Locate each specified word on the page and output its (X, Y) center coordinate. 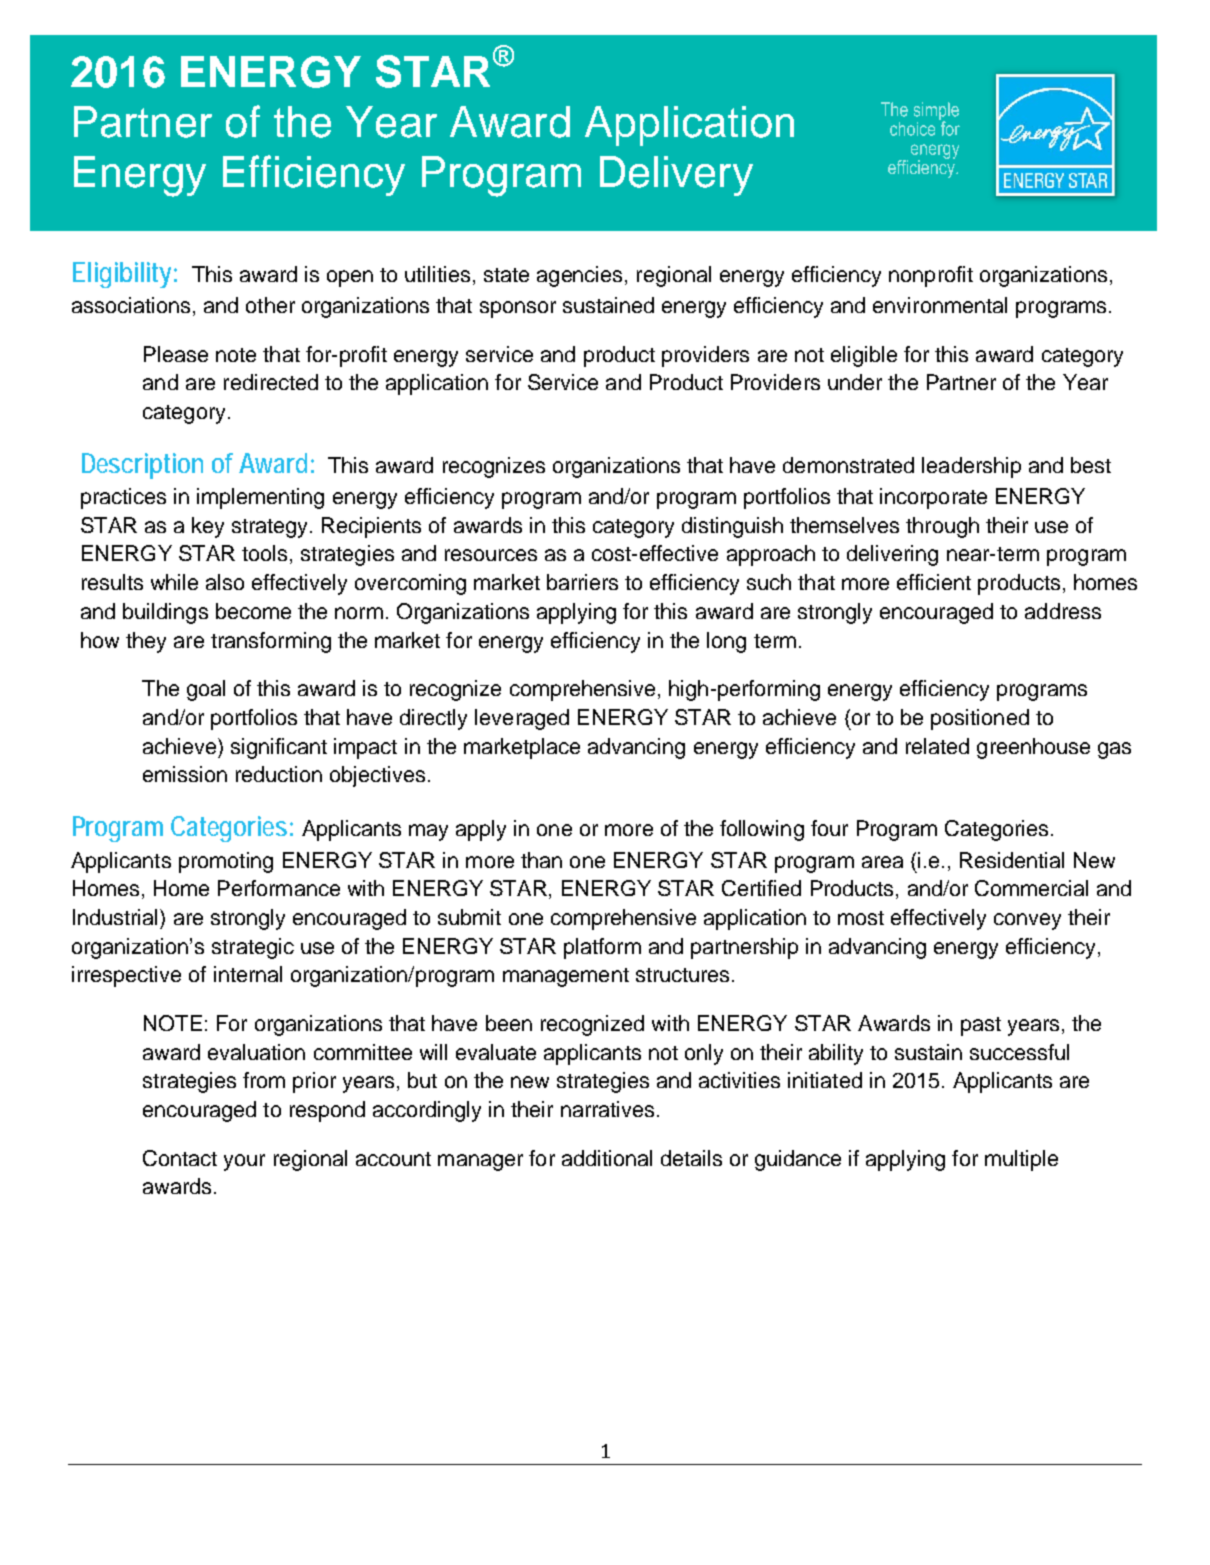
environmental (940, 305)
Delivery (676, 176)
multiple (1021, 1160)
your (244, 1162)
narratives (607, 1109)
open (350, 278)
